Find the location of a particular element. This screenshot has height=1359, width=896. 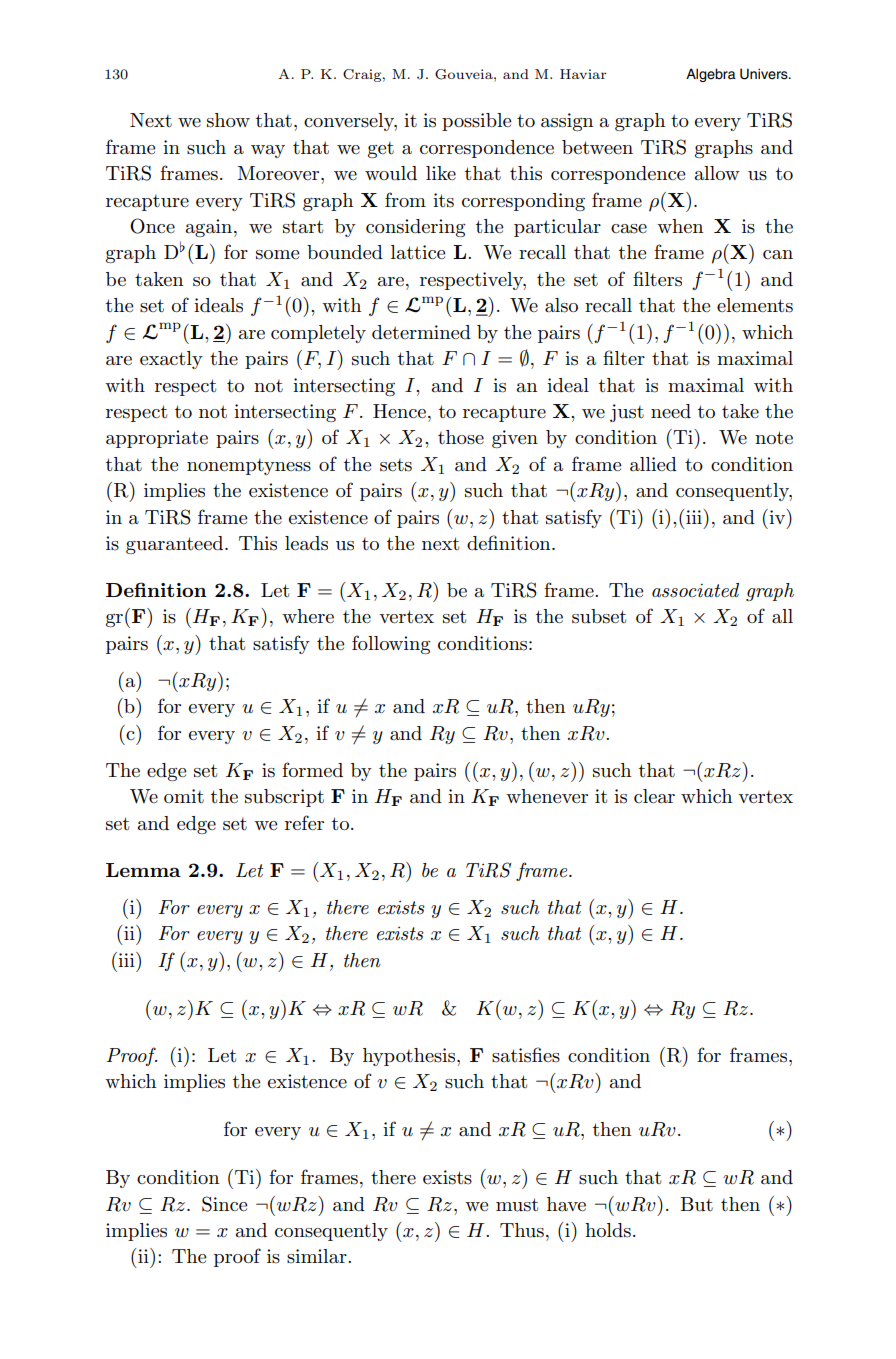

show is located at coordinates (228, 120).
